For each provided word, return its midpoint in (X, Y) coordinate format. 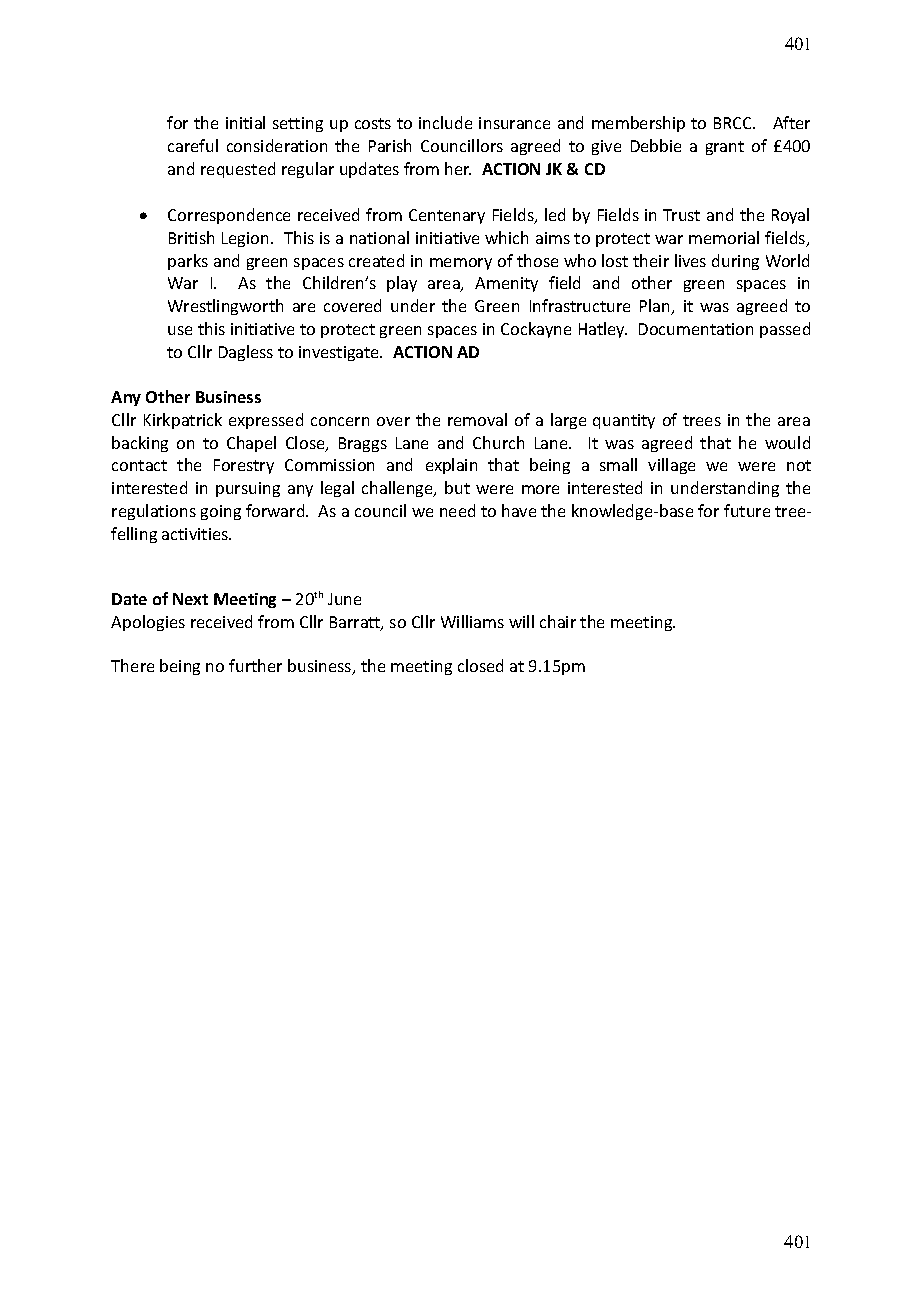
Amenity (506, 284)
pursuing (248, 489)
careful (193, 145)
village (671, 466)
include (445, 122)
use (180, 330)
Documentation (696, 329)
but (457, 487)
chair (558, 621)
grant (725, 148)
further (255, 665)
